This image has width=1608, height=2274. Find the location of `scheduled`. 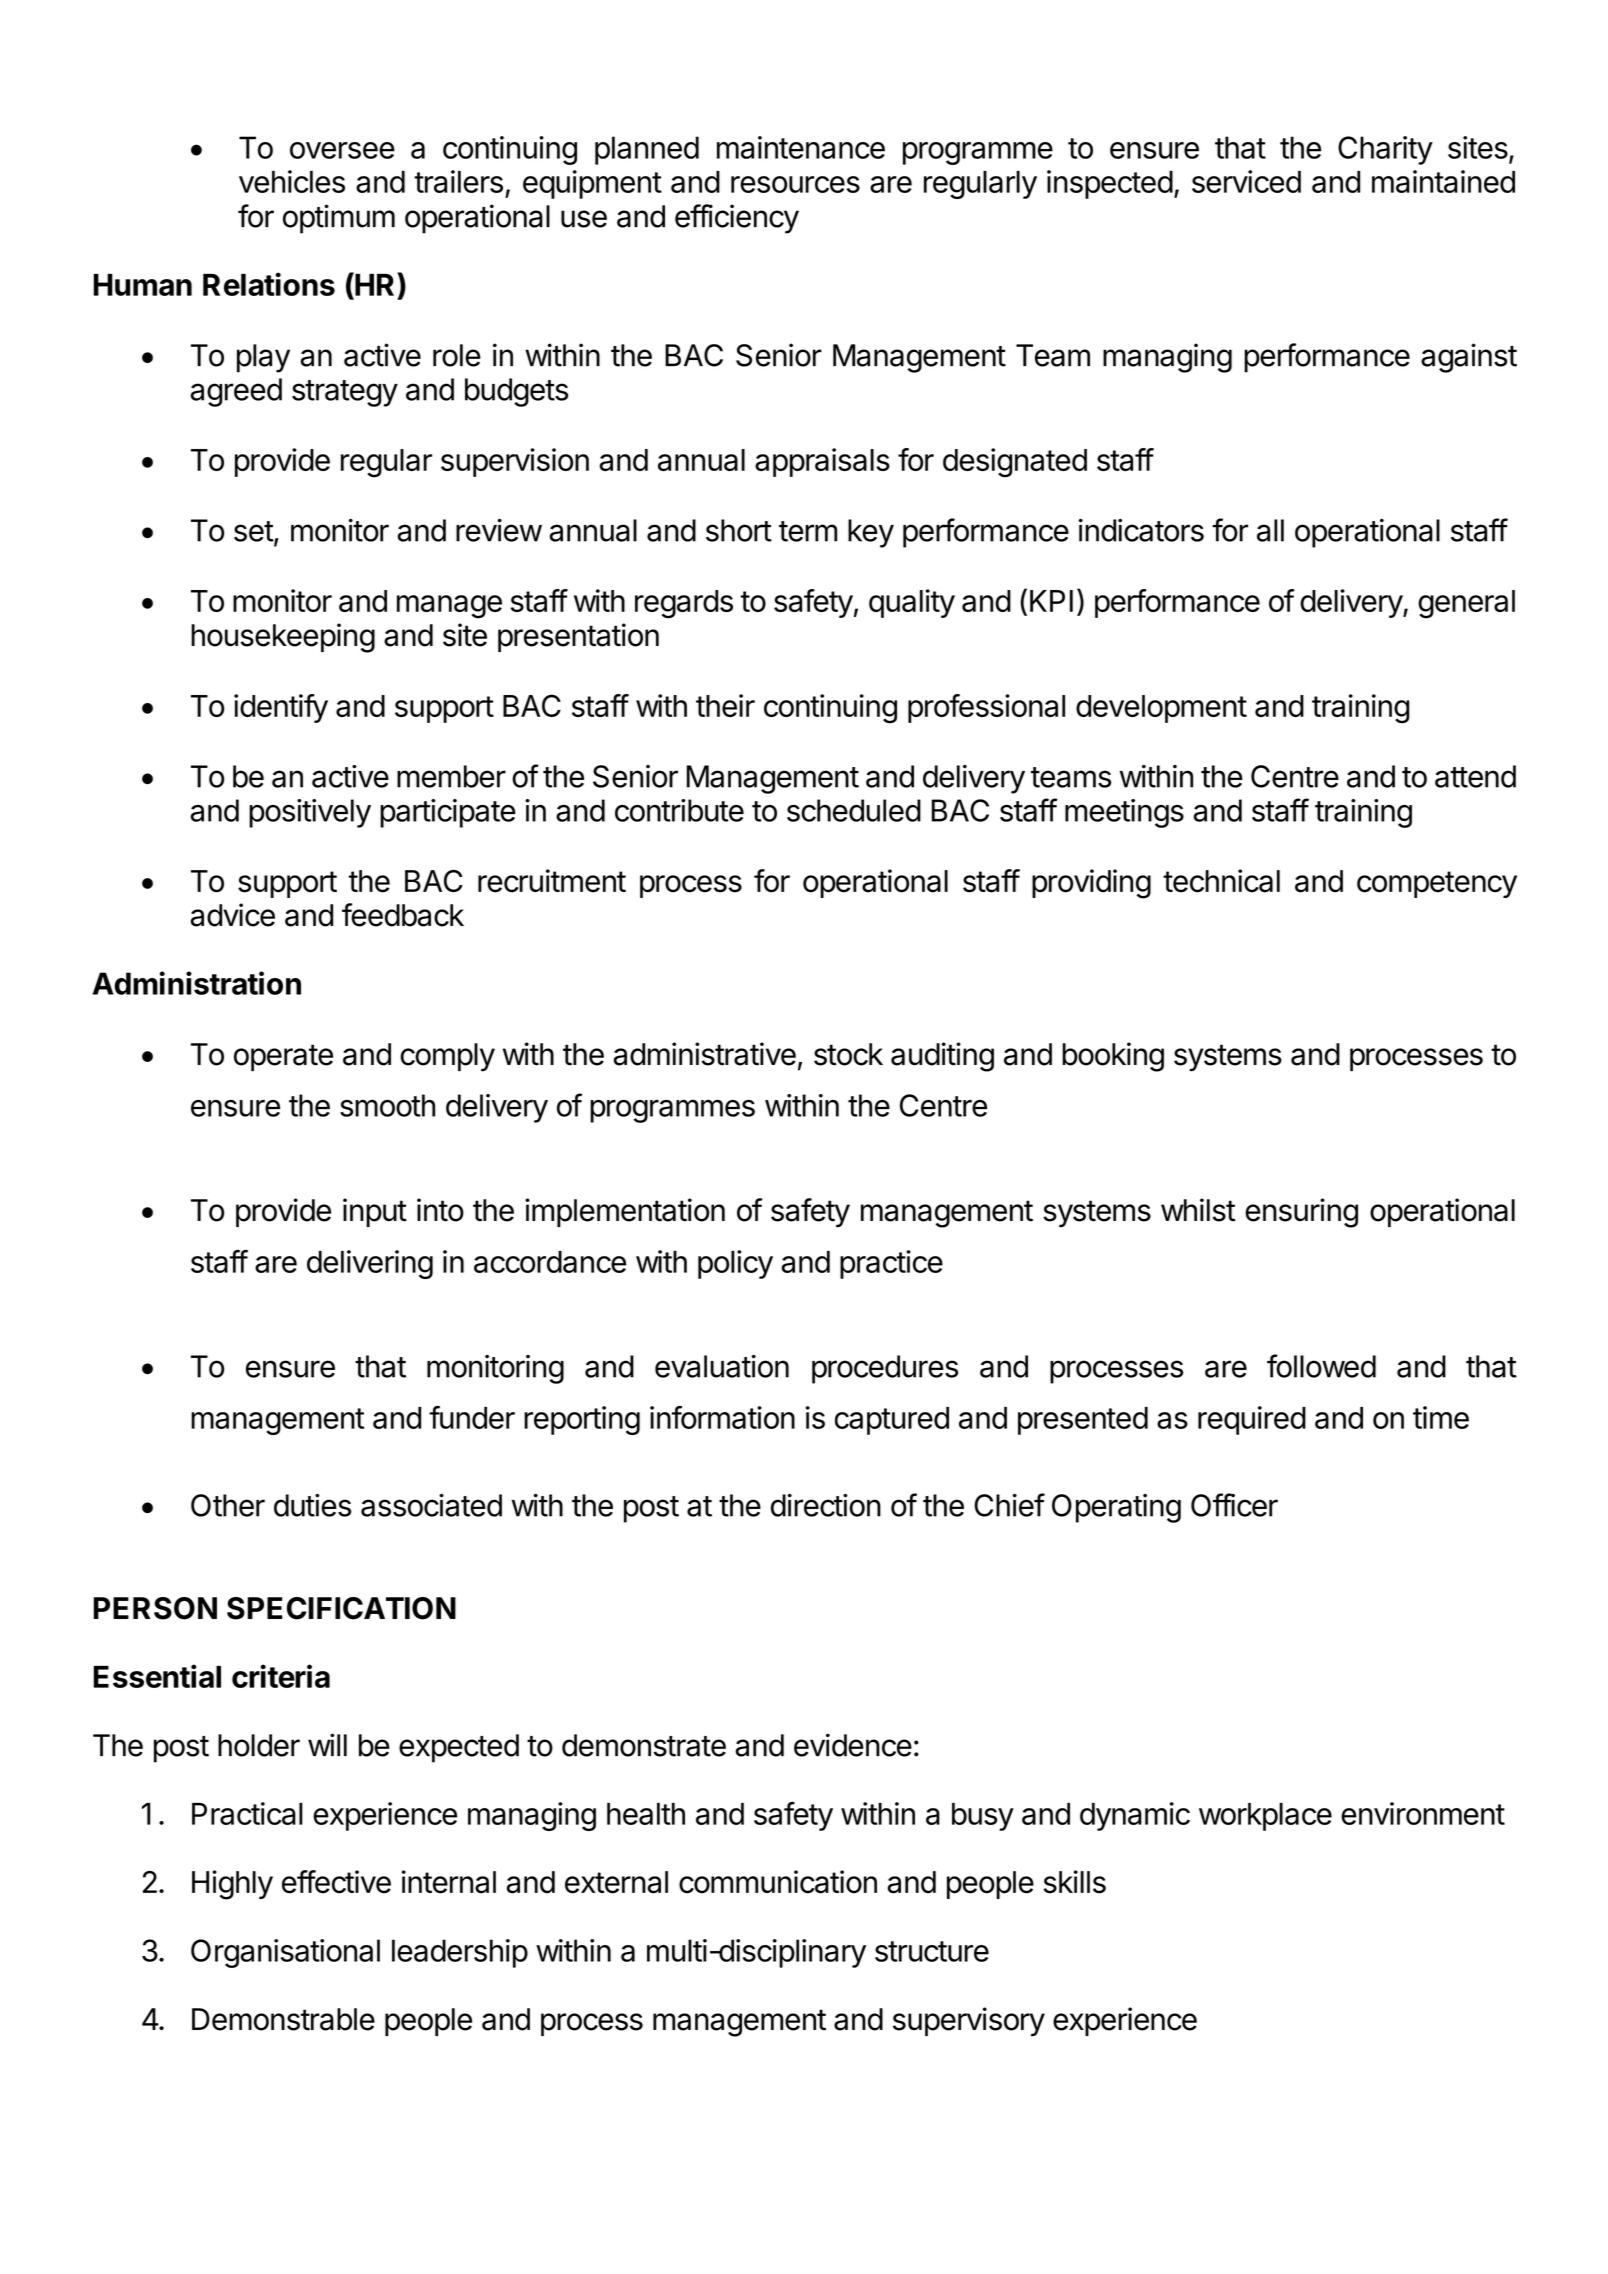

scheduled is located at coordinates (854, 810).
